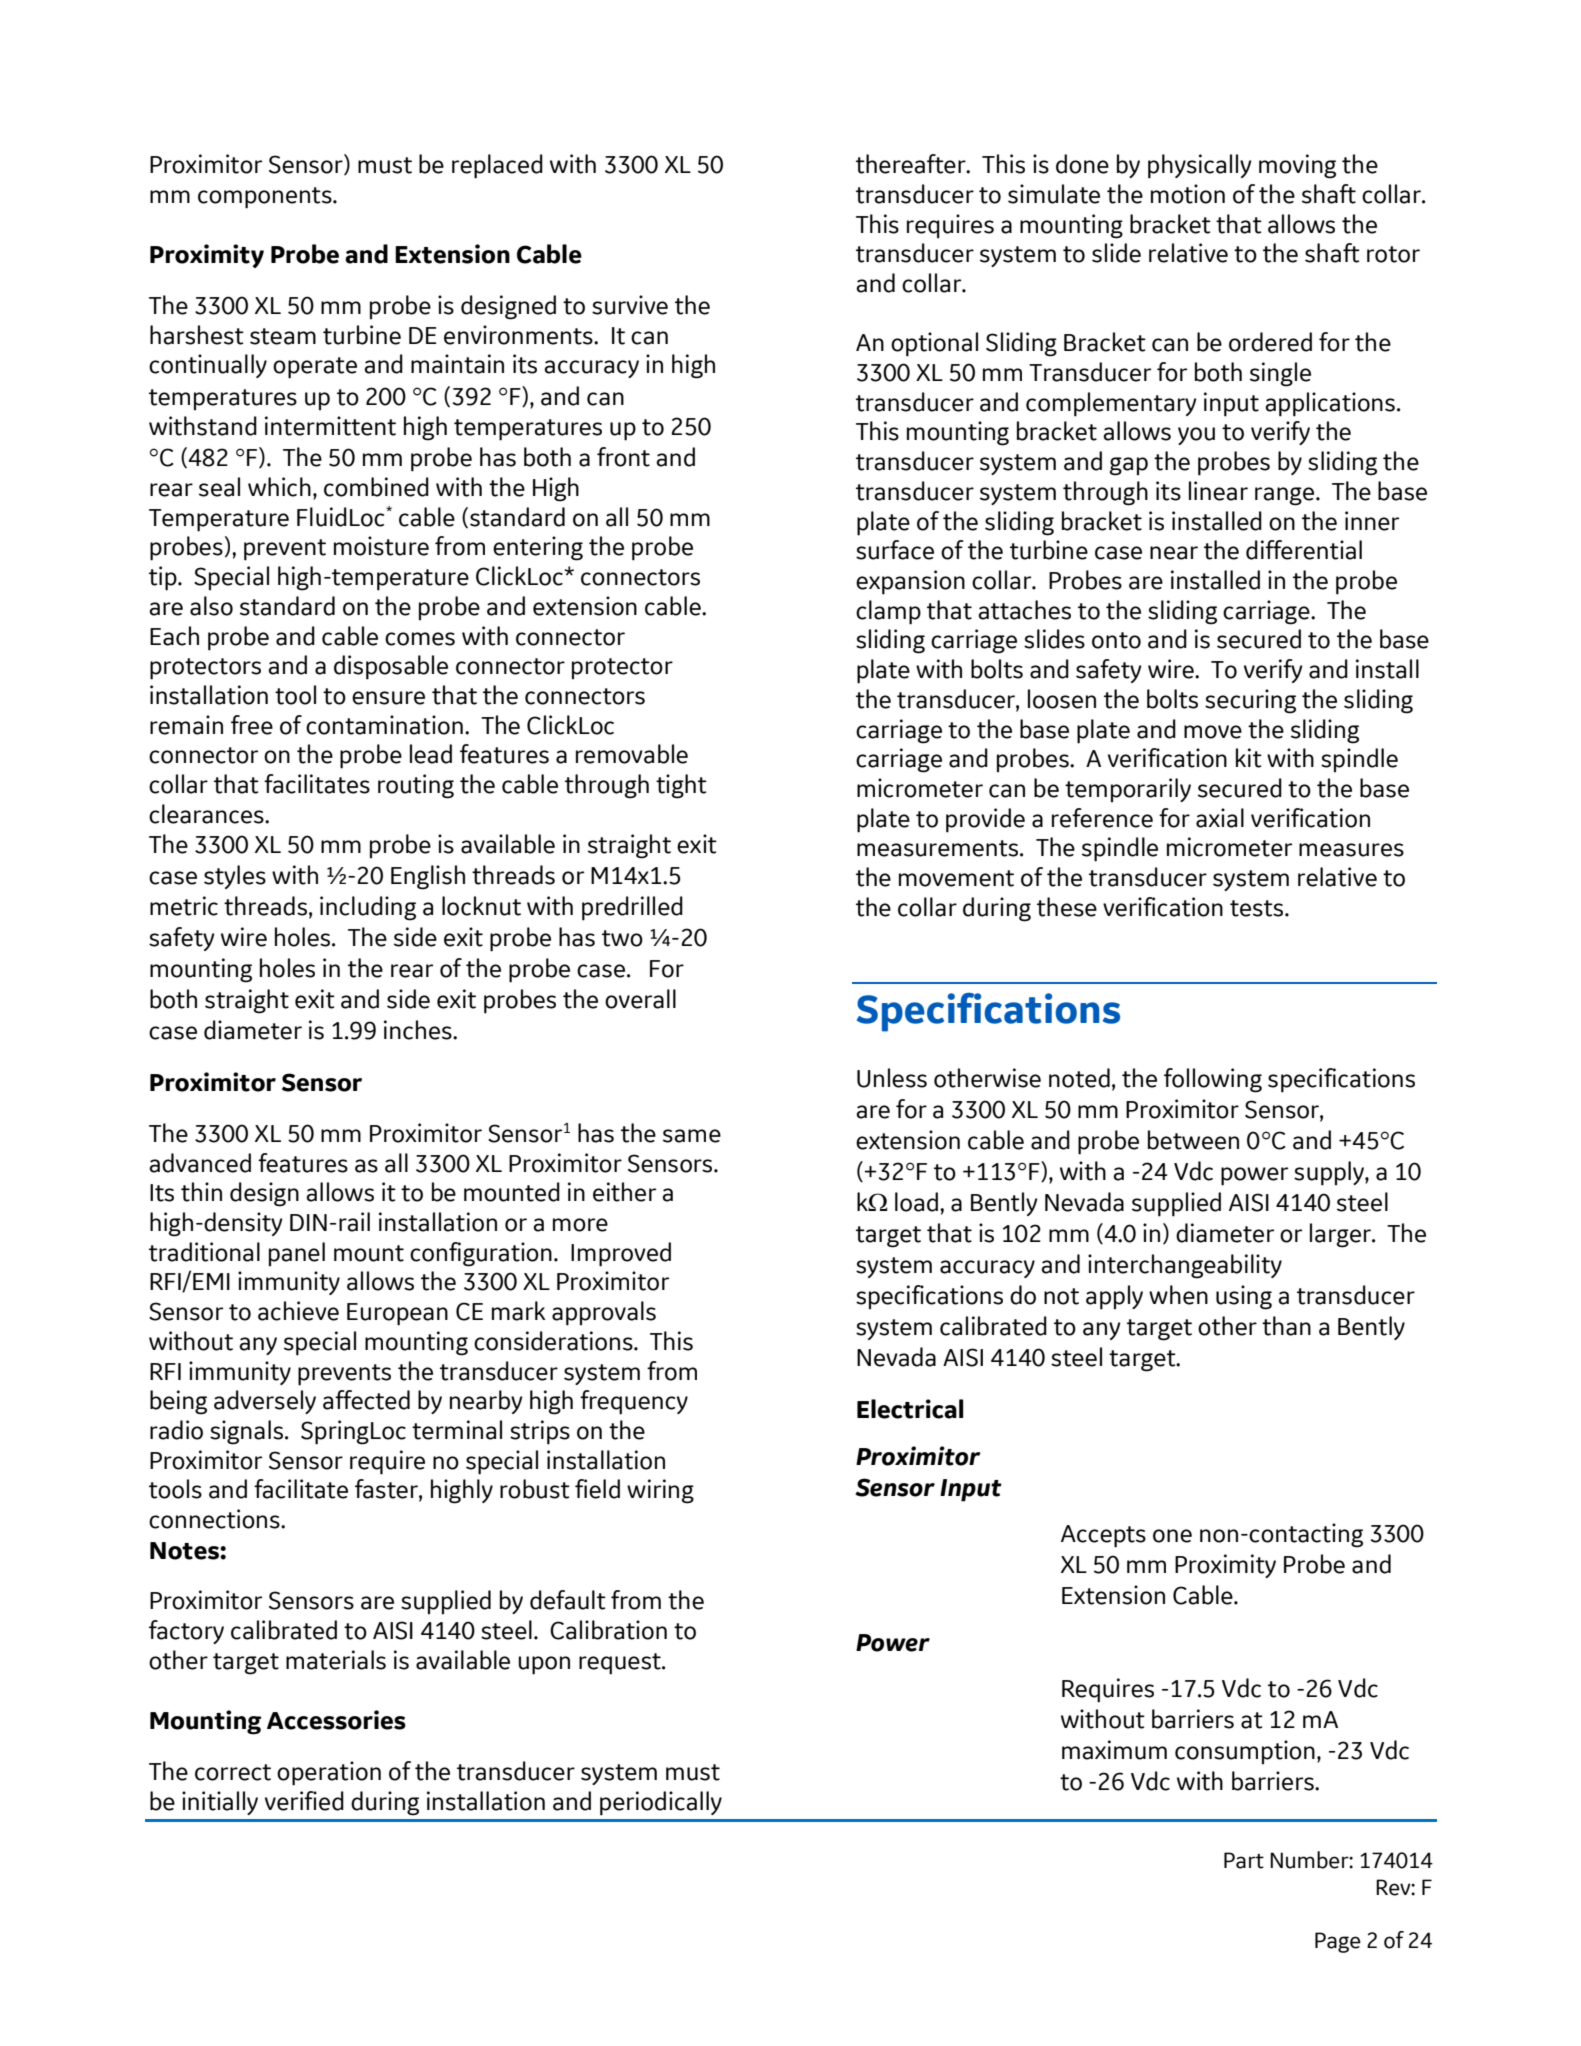 The height and width of the screenshot is (2046, 1581). Describe the element at coordinates (304, 1801) in the screenshot. I see `verified` at that location.
